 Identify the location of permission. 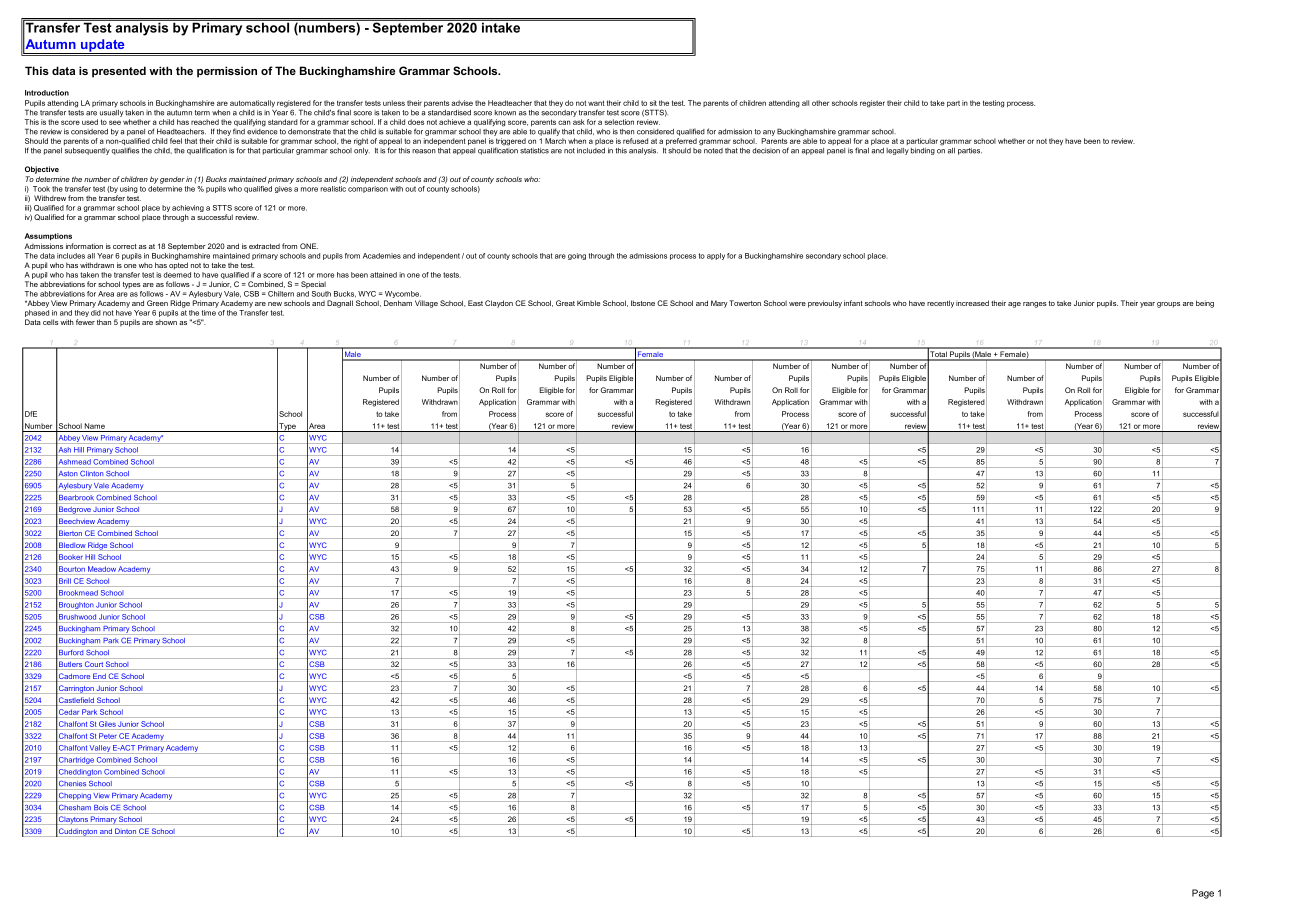
(227, 72).
